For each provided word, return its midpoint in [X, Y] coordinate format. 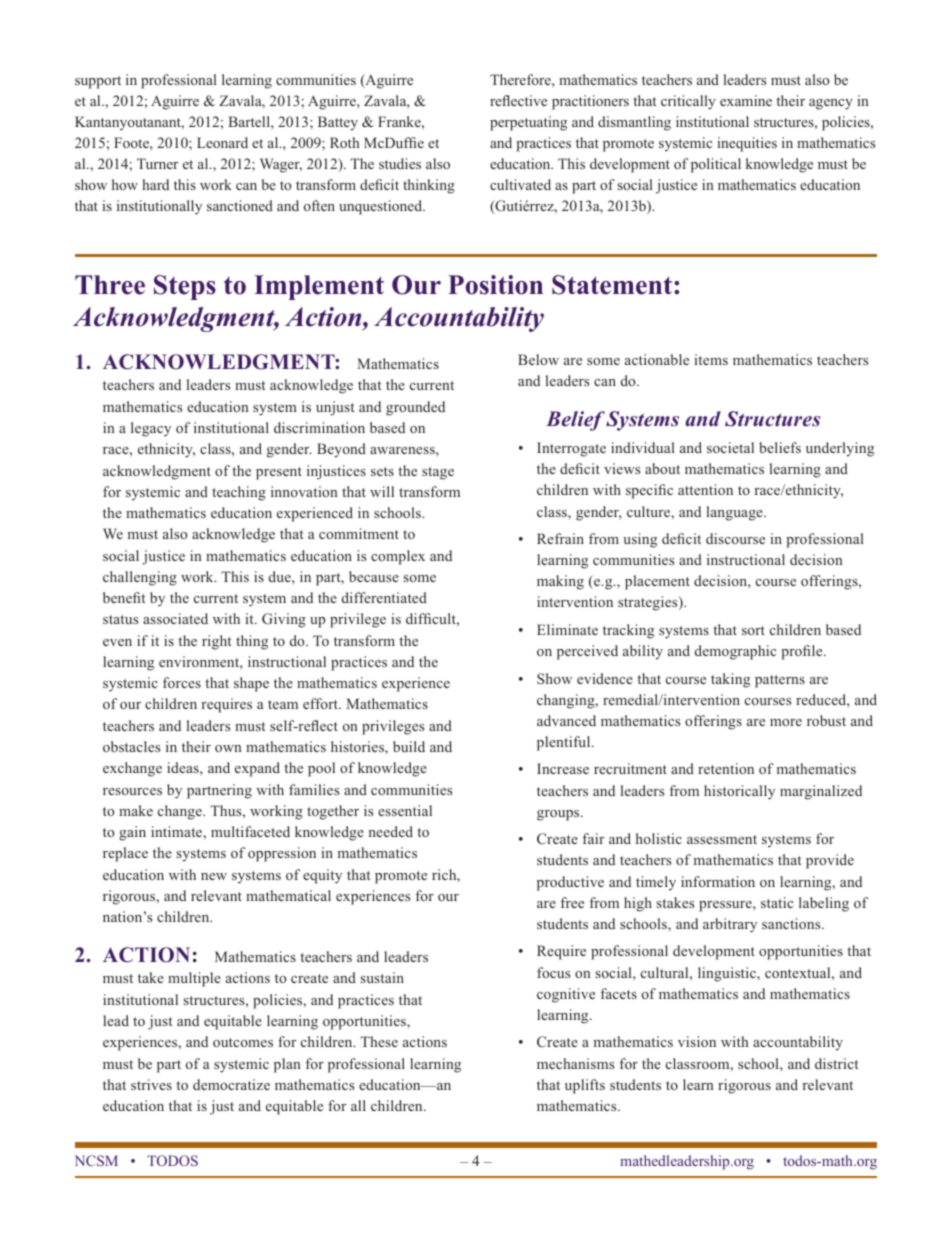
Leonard [222, 142]
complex [398, 557]
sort [753, 630]
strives [151, 1084]
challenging [140, 578]
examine [746, 100]
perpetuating [528, 123]
